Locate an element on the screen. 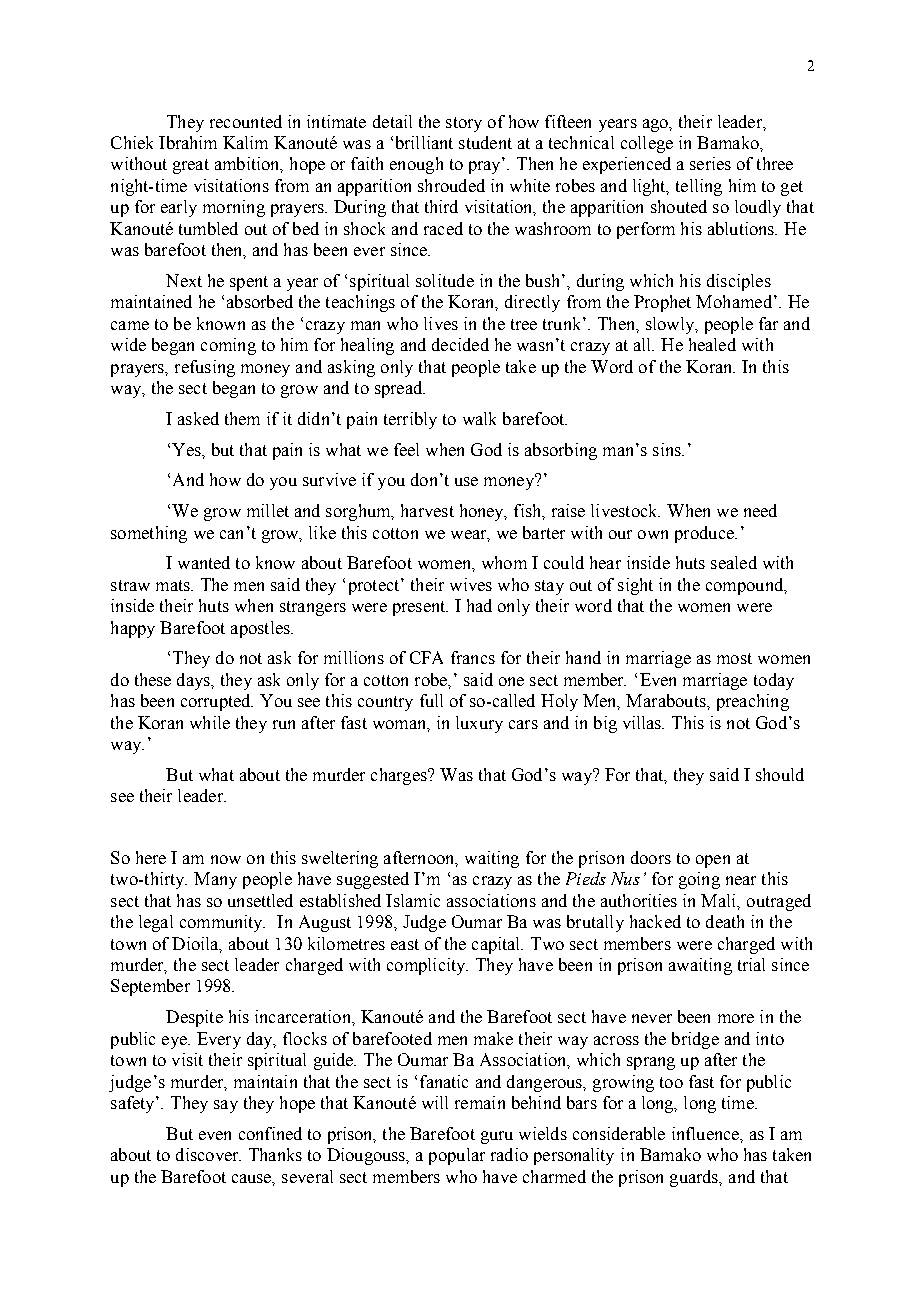  series is located at coordinates (710, 163).
